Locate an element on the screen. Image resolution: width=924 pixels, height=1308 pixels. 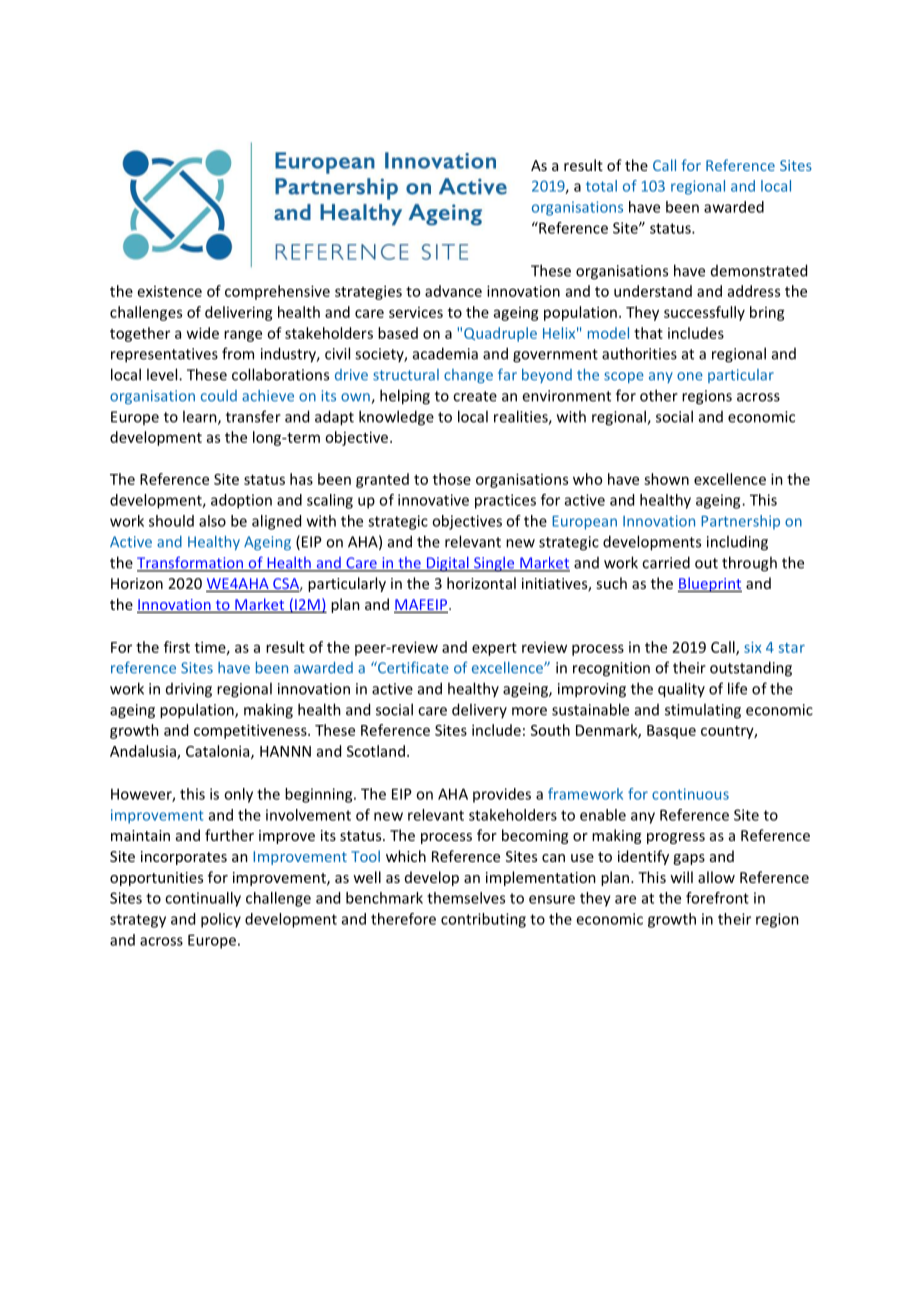
stimulating is located at coordinates (703, 711).
